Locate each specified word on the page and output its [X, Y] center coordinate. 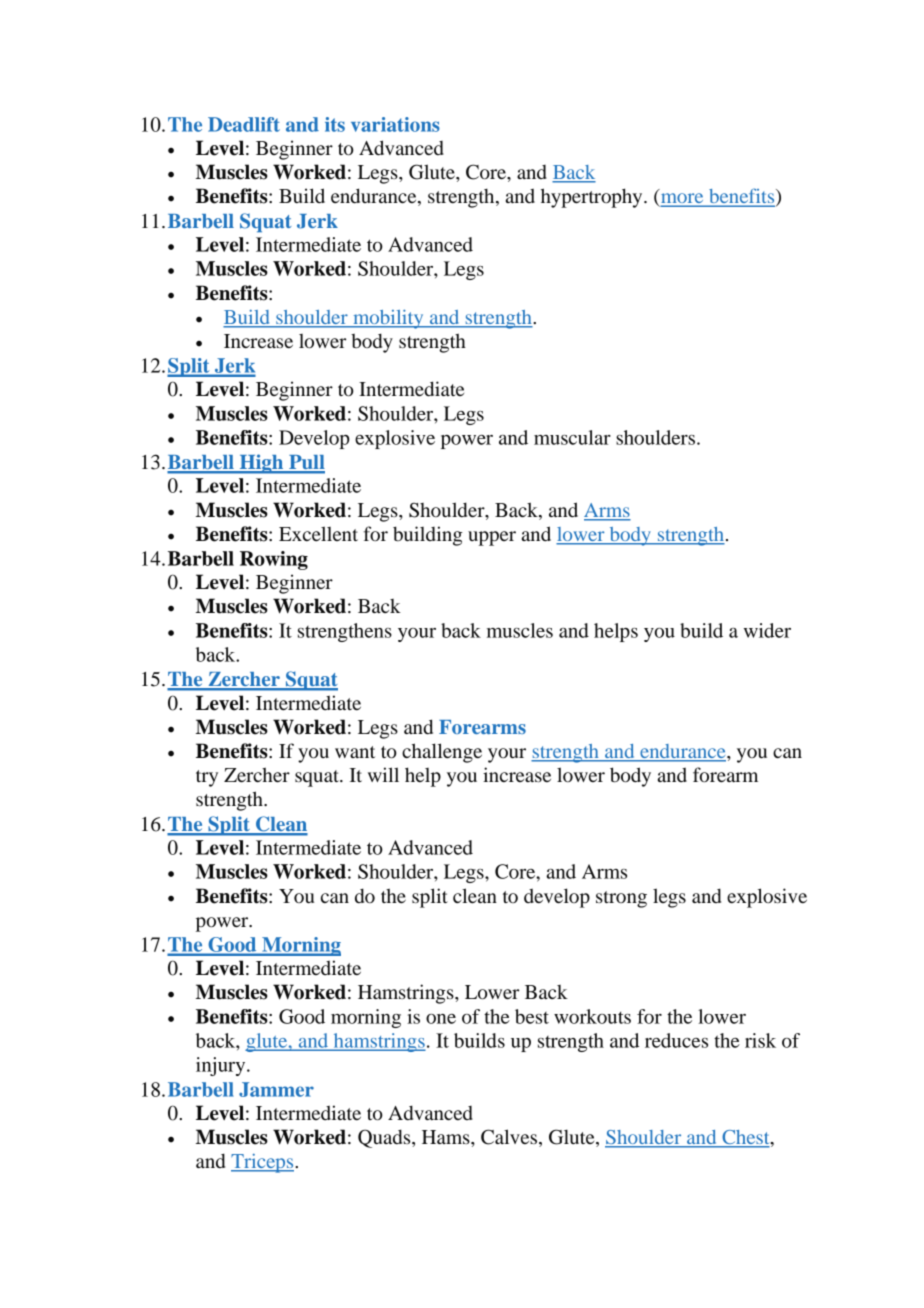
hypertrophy [593, 198]
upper [492, 538]
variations [395, 124]
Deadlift [244, 124]
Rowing [274, 560]
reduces [676, 1040]
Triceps [263, 1163]
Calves [510, 1138]
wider [767, 630]
